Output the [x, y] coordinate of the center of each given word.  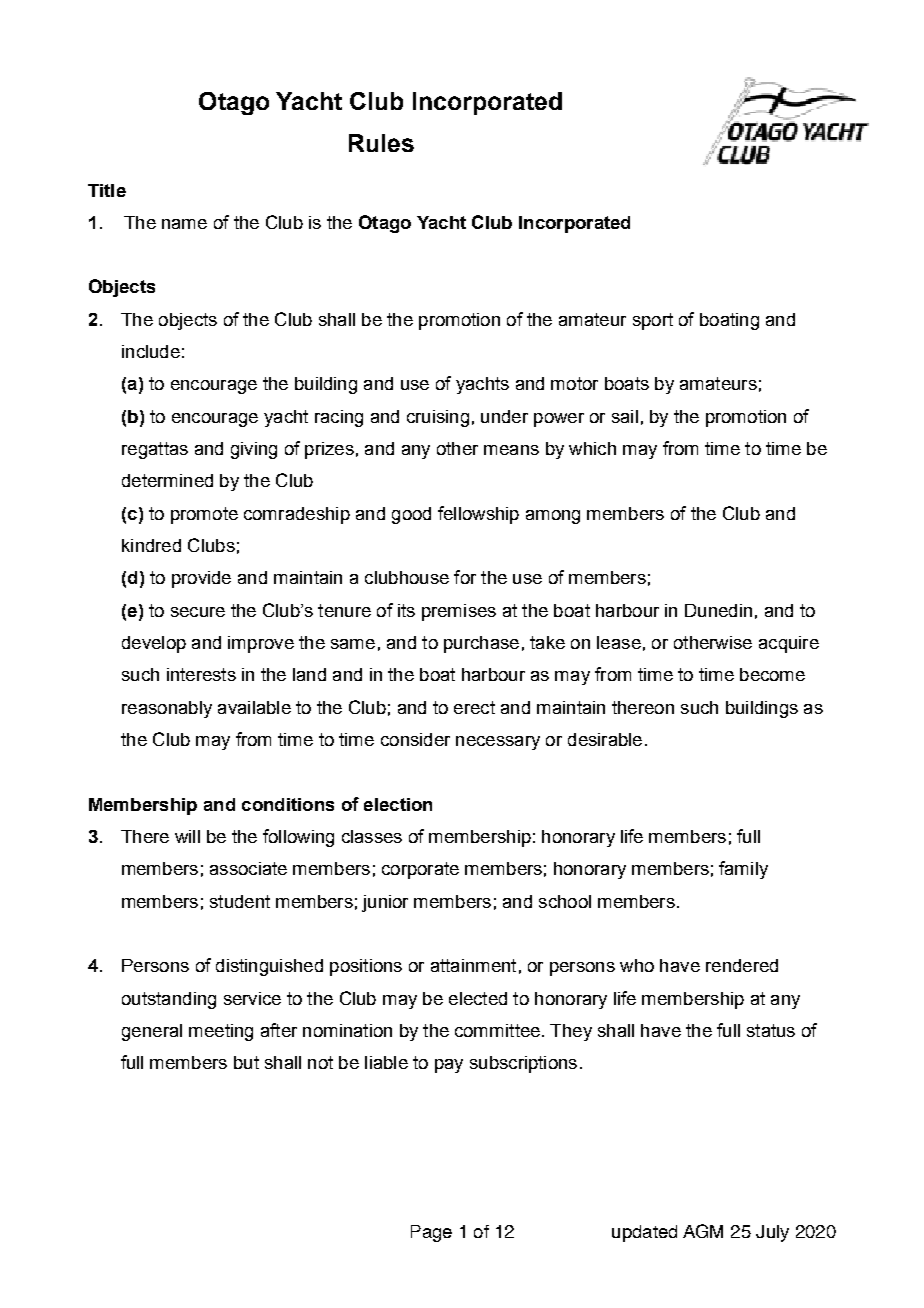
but [246, 1062]
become [772, 674]
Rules [381, 143]
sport [653, 321]
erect [474, 707]
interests [201, 674]
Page [431, 1233]
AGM [703, 1231]
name [184, 224]
